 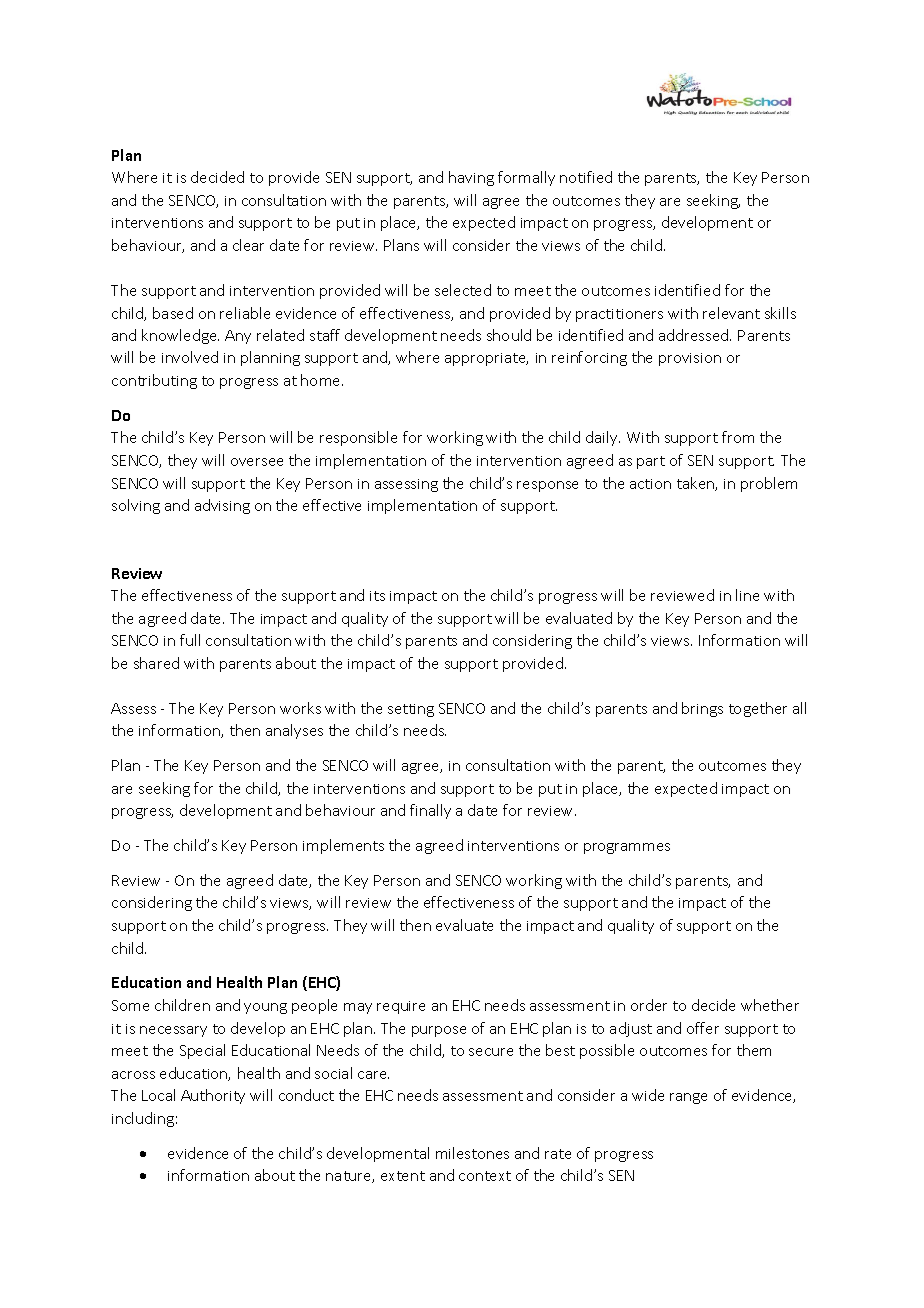 What do you see at coordinates (248, 245) in the screenshot?
I see `clear` at bounding box center [248, 245].
